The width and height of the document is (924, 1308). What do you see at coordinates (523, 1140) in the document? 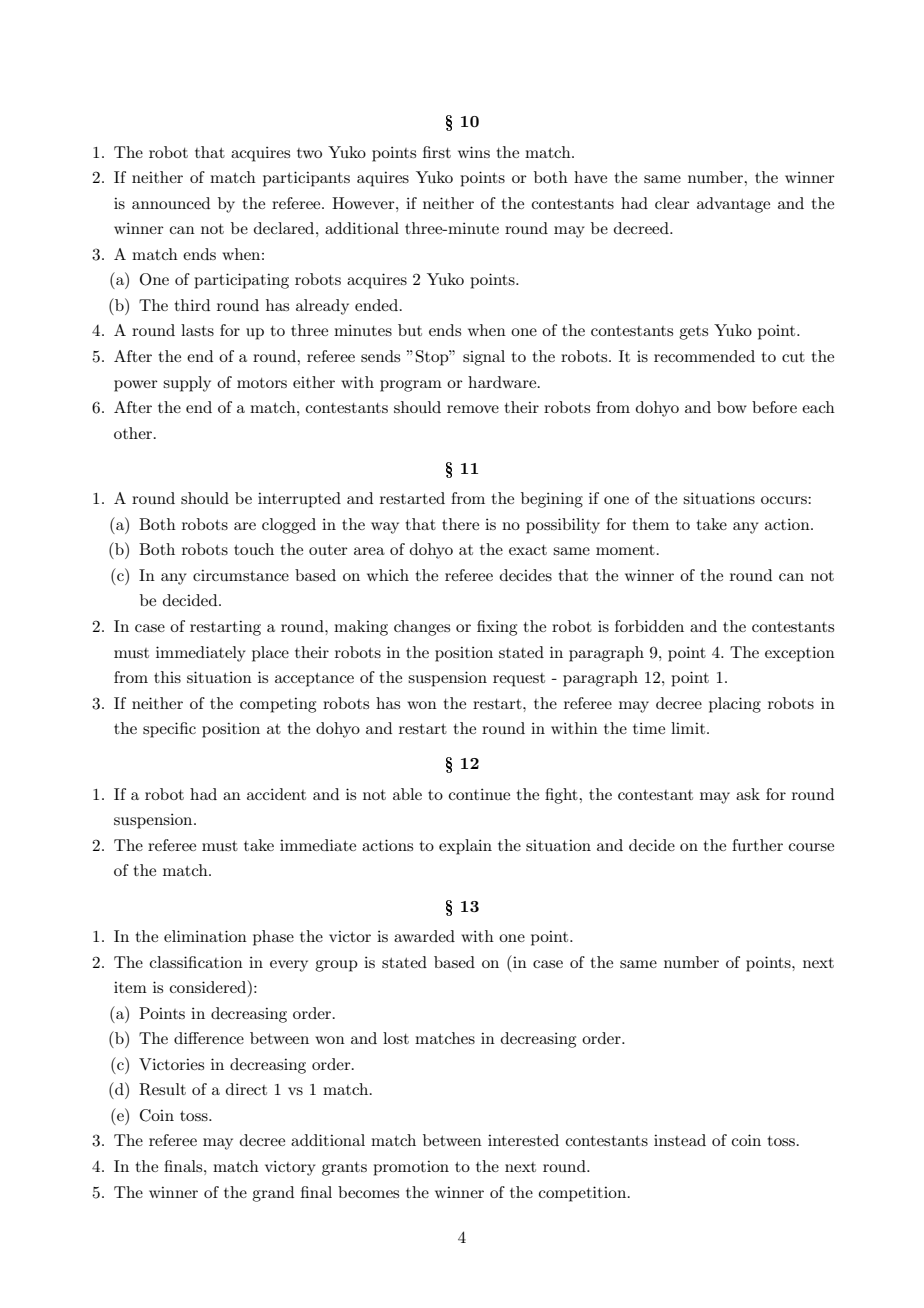
I see `interested` at bounding box center [523, 1140].
